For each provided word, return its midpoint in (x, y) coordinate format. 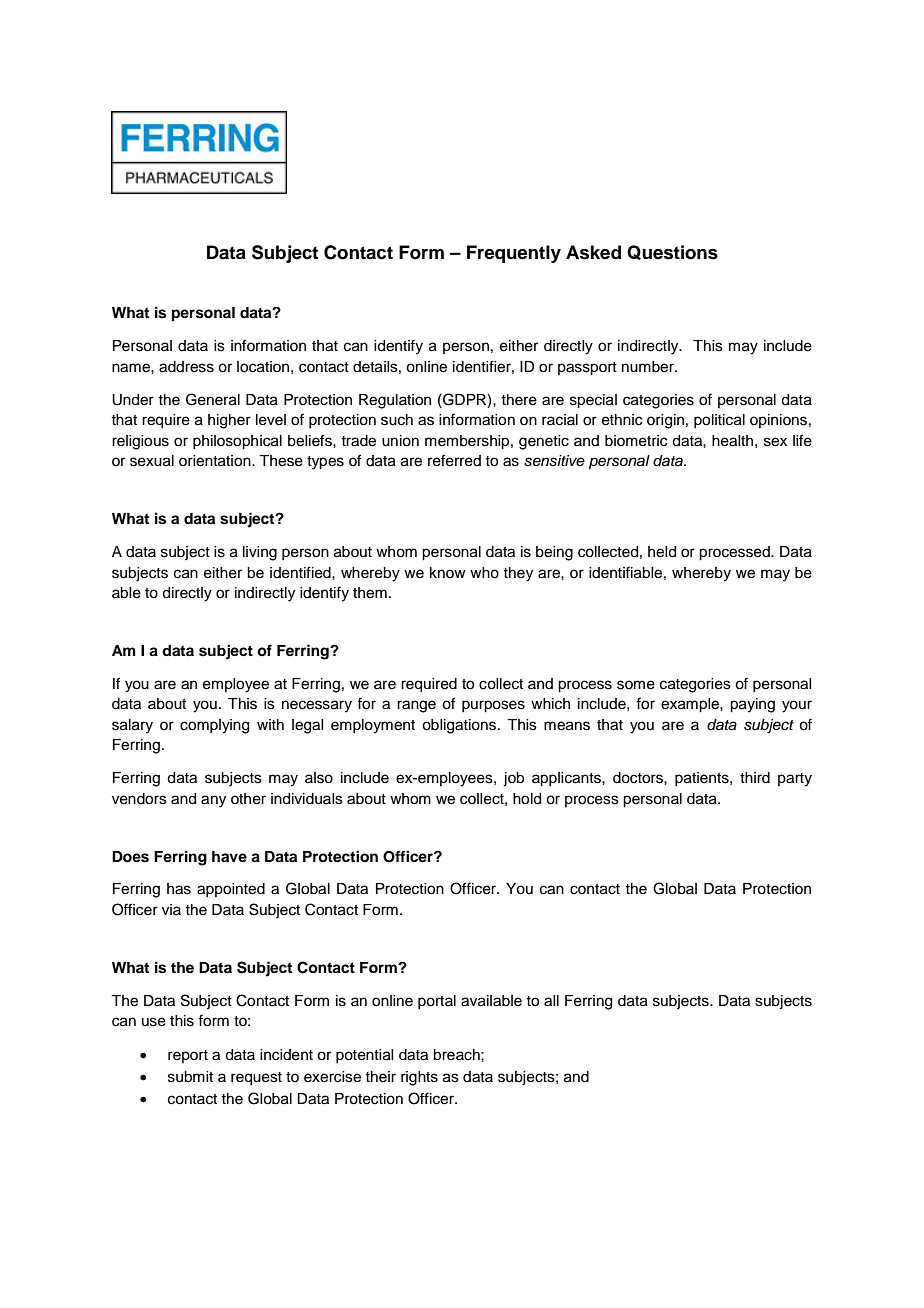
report (188, 1056)
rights (419, 1078)
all (551, 1001)
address (186, 367)
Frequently (514, 254)
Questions (672, 252)
